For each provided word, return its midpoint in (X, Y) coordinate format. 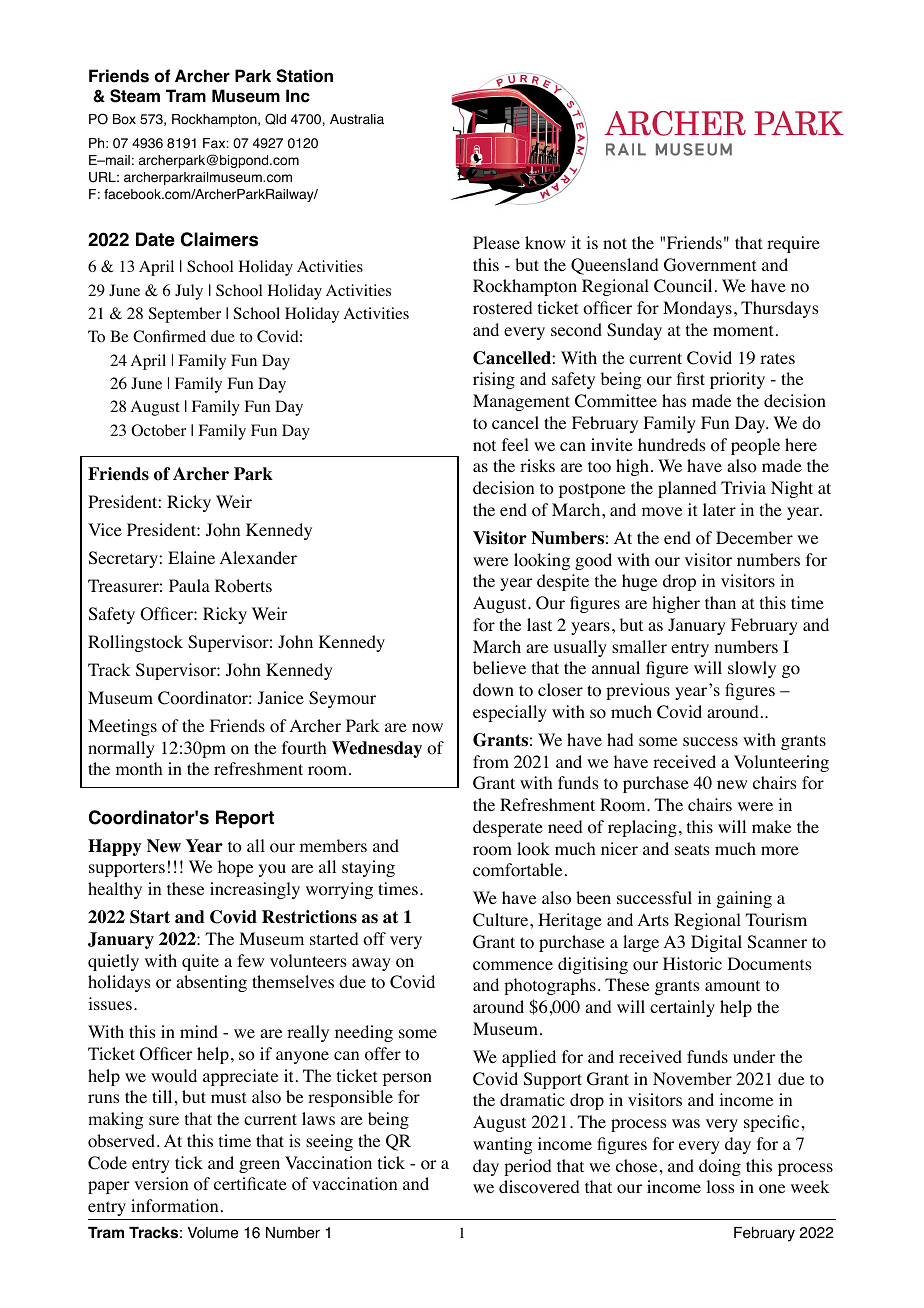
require (793, 244)
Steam (135, 96)
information (174, 1206)
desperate (508, 828)
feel (515, 444)
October (158, 430)
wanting (502, 1145)
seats (692, 849)
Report (245, 819)
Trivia (743, 487)
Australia (357, 119)
